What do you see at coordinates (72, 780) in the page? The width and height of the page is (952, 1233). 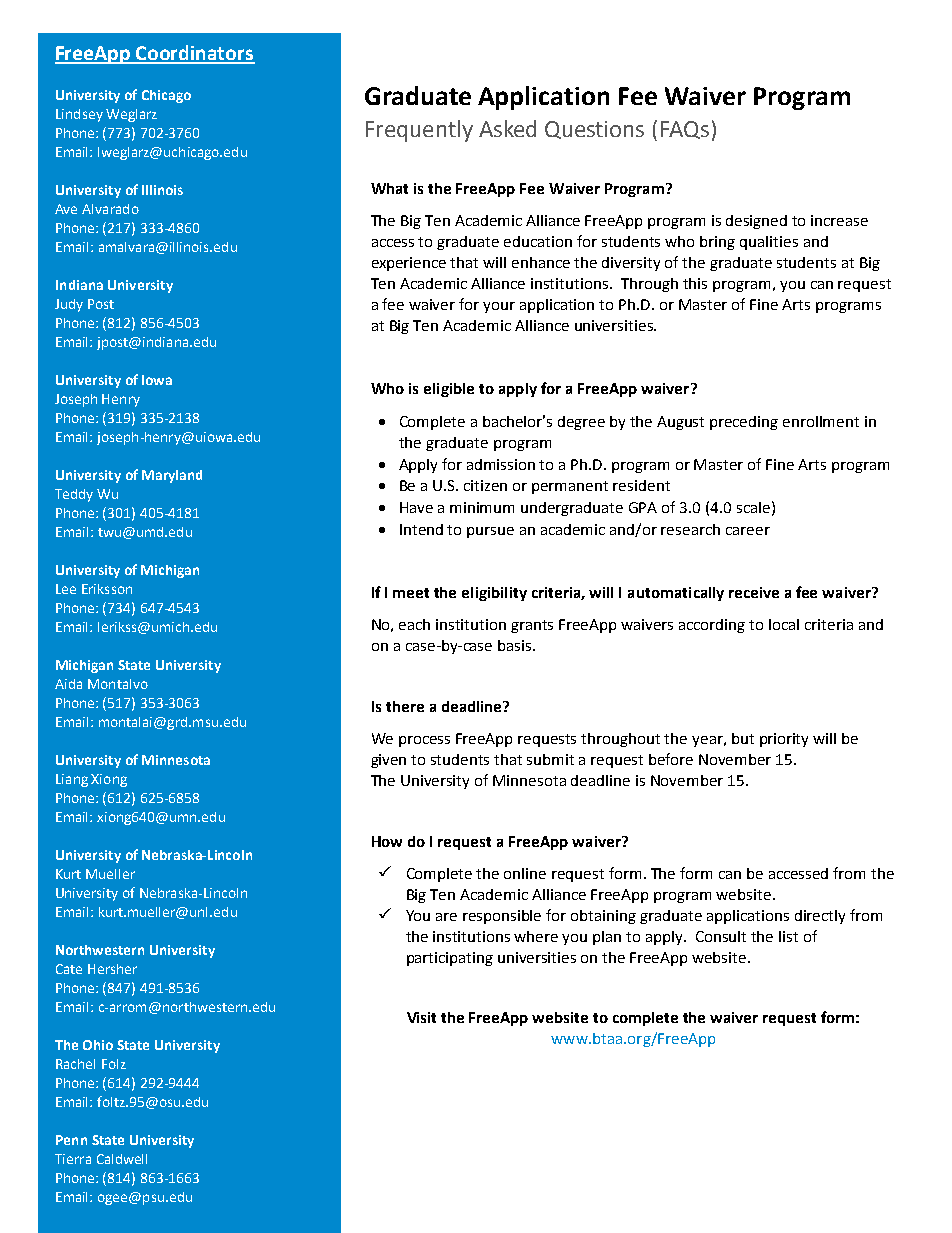 I see `Liang` at bounding box center [72, 780].
